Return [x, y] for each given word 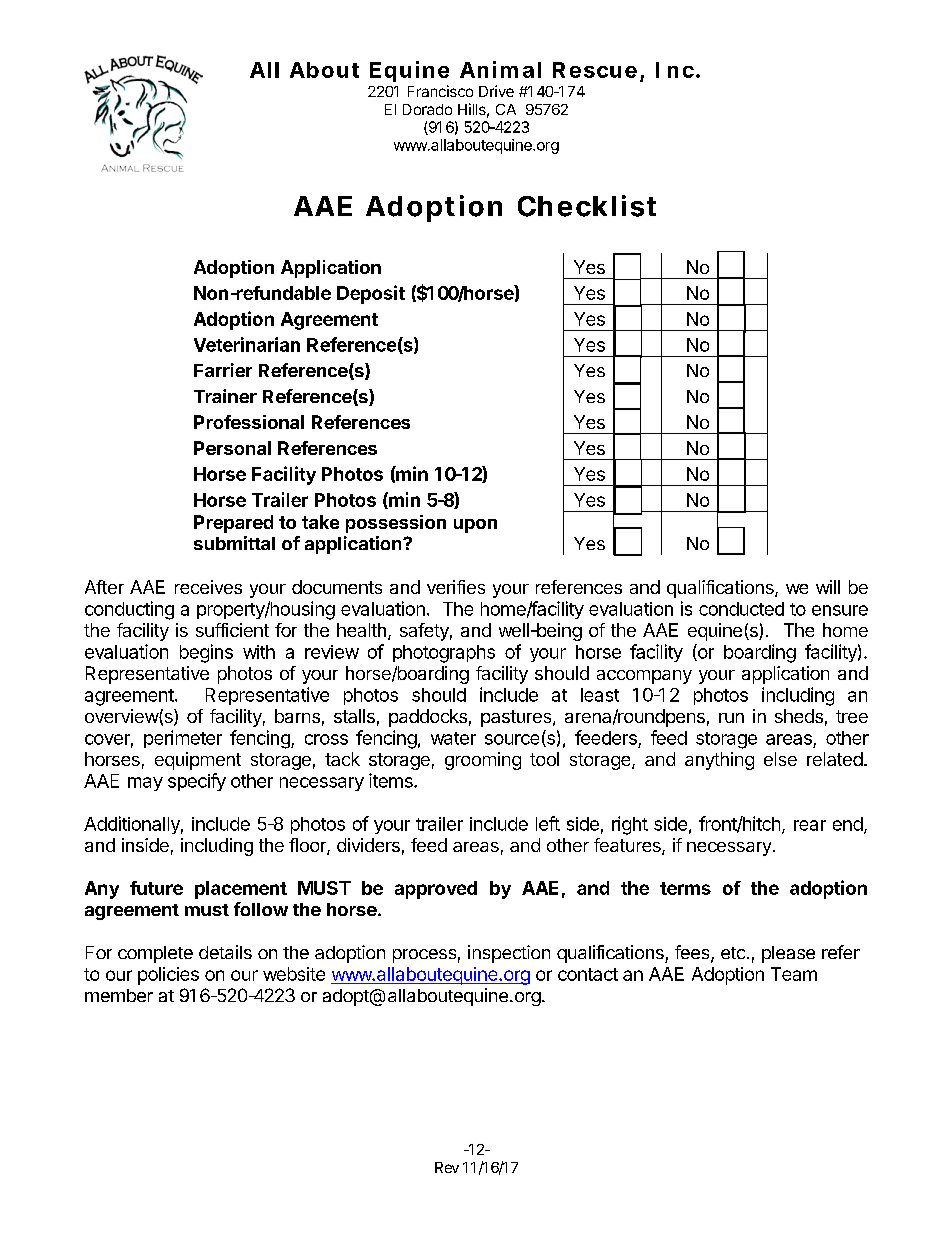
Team [794, 974]
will [828, 587]
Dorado [427, 109]
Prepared [233, 524]
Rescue [595, 70]
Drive [496, 91]
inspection [509, 954]
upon [475, 526]
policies [168, 976]
